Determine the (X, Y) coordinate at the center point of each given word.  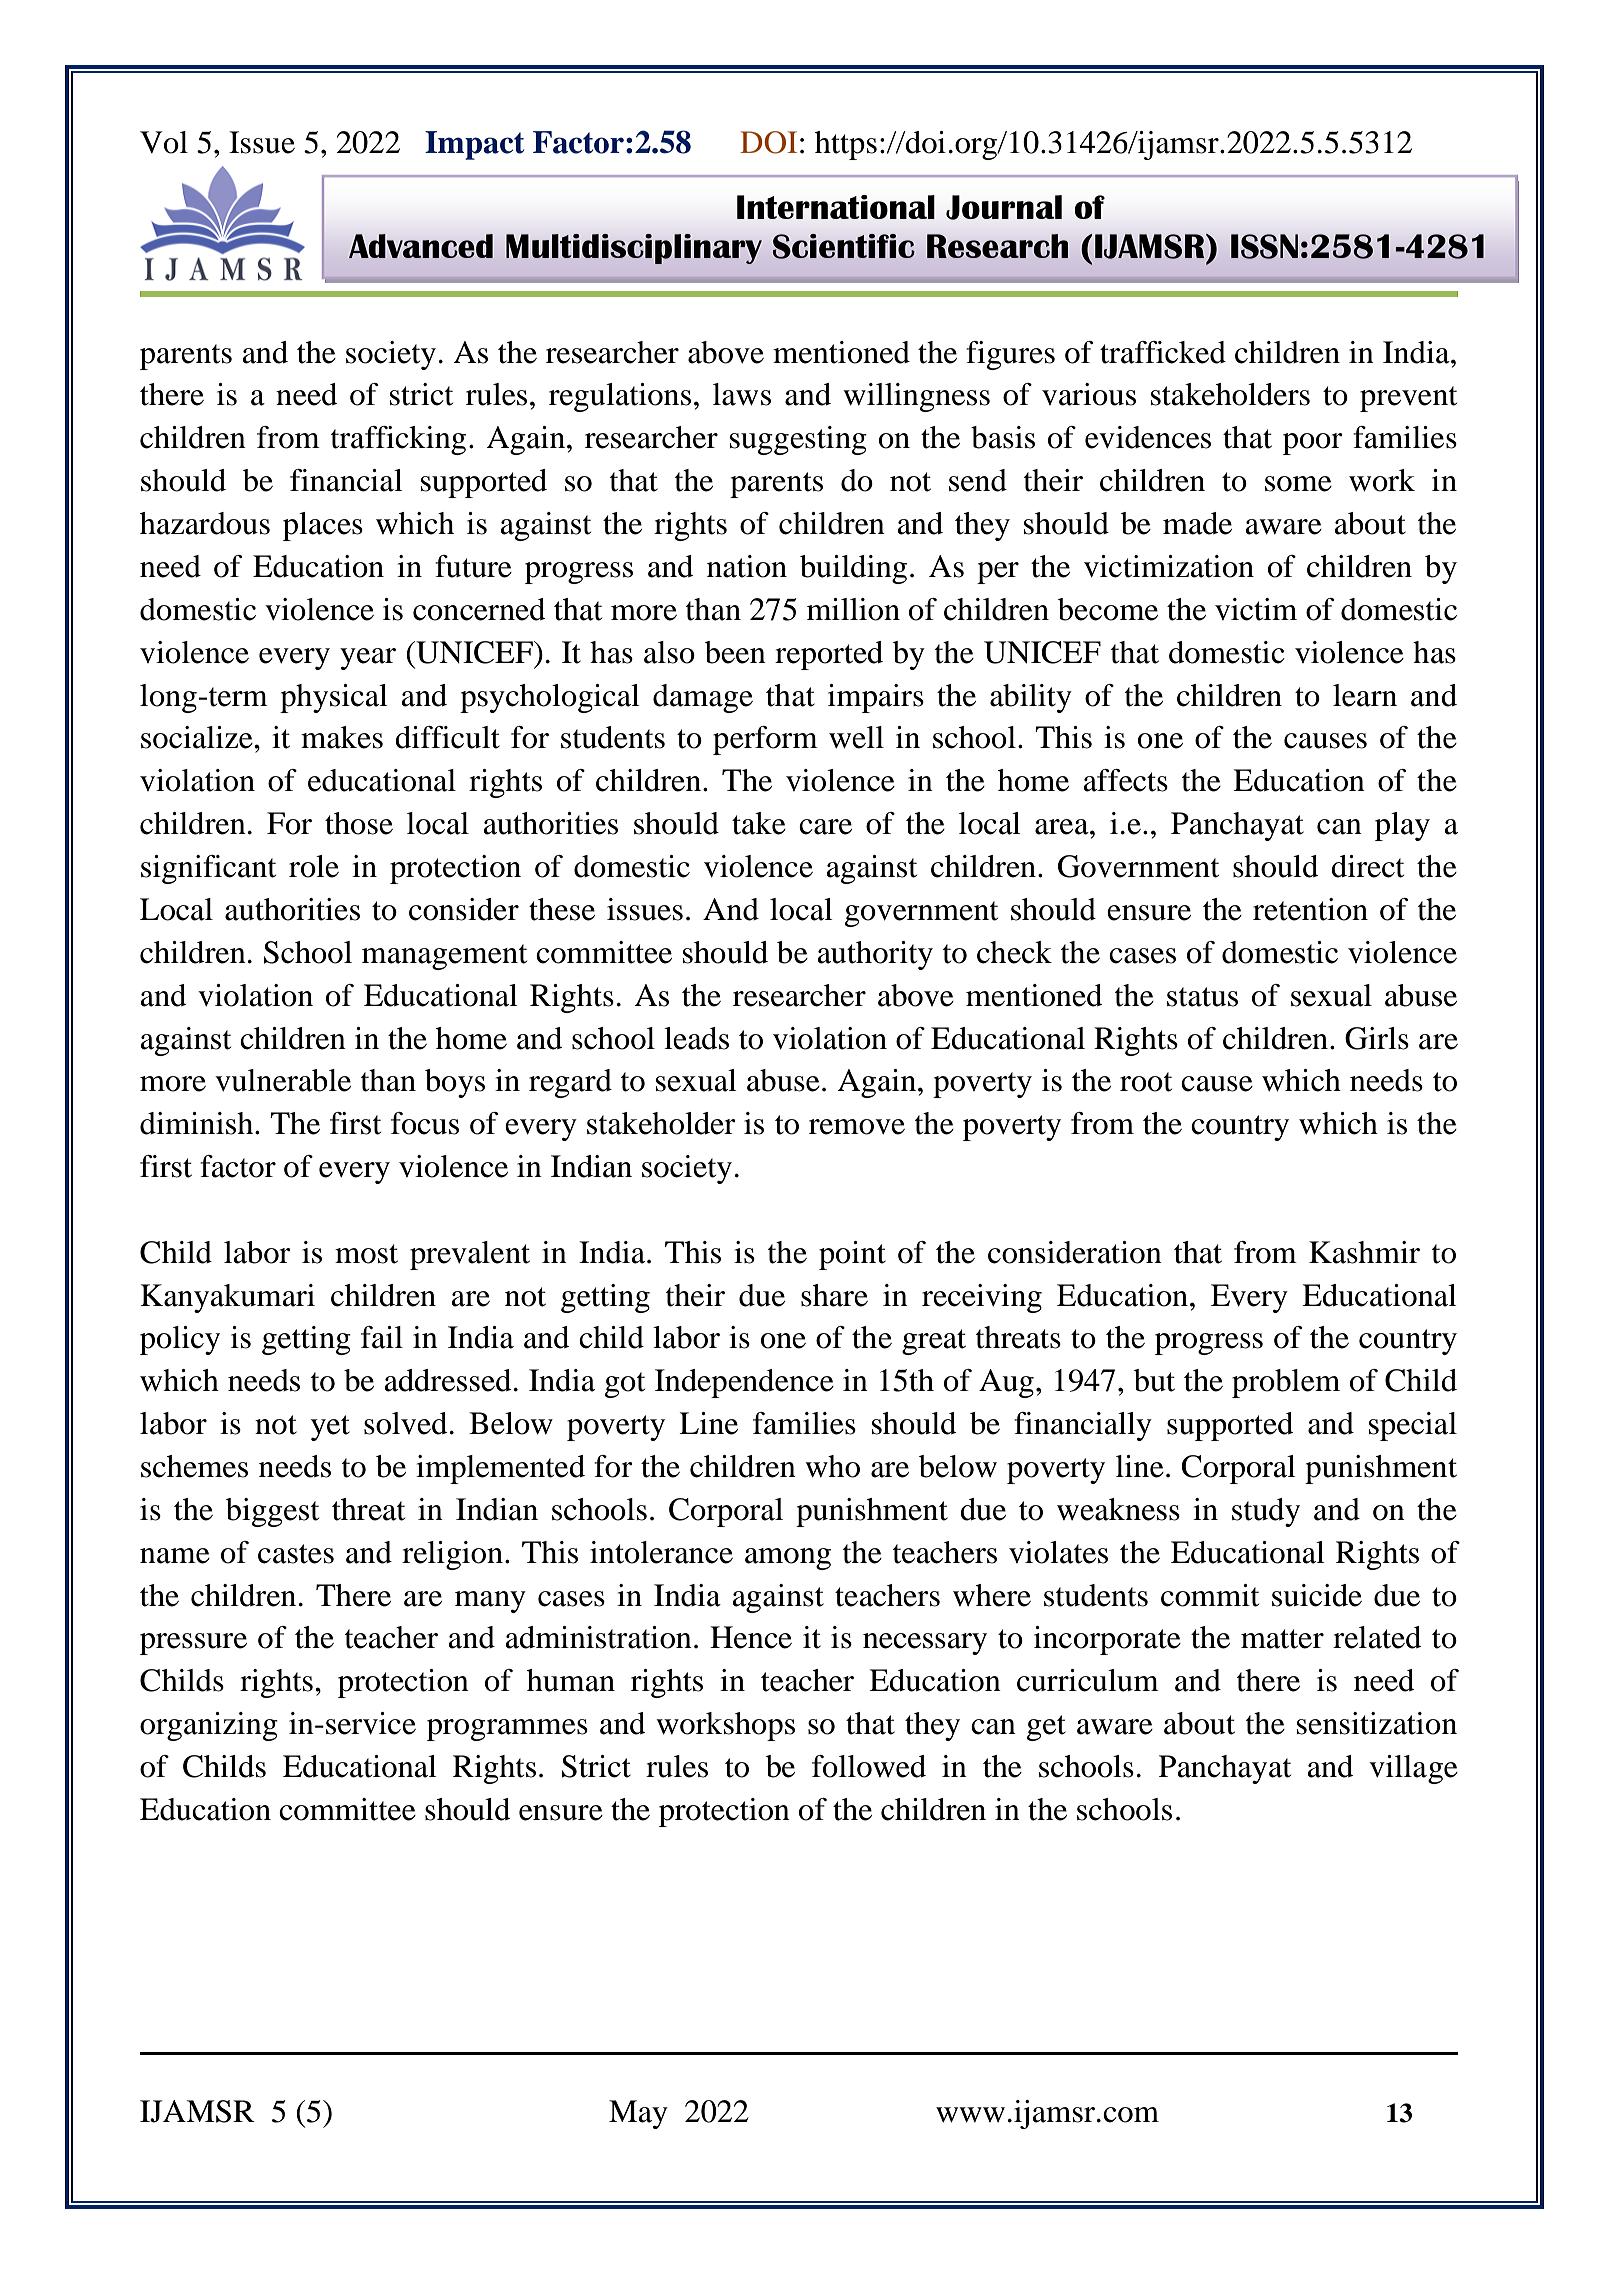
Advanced (421, 246)
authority (875, 955)
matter (1282, 1639)
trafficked (1163, 352)
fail (382, 1337)
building (853, 569)
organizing (209, 1726)
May (638, 2114)
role (314, 866)
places (323, 526)
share (834, 1295)
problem (1286, 1383)
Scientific (844, 246)
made (1197, 523)
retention (1310, 909)
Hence (751, 1637)
